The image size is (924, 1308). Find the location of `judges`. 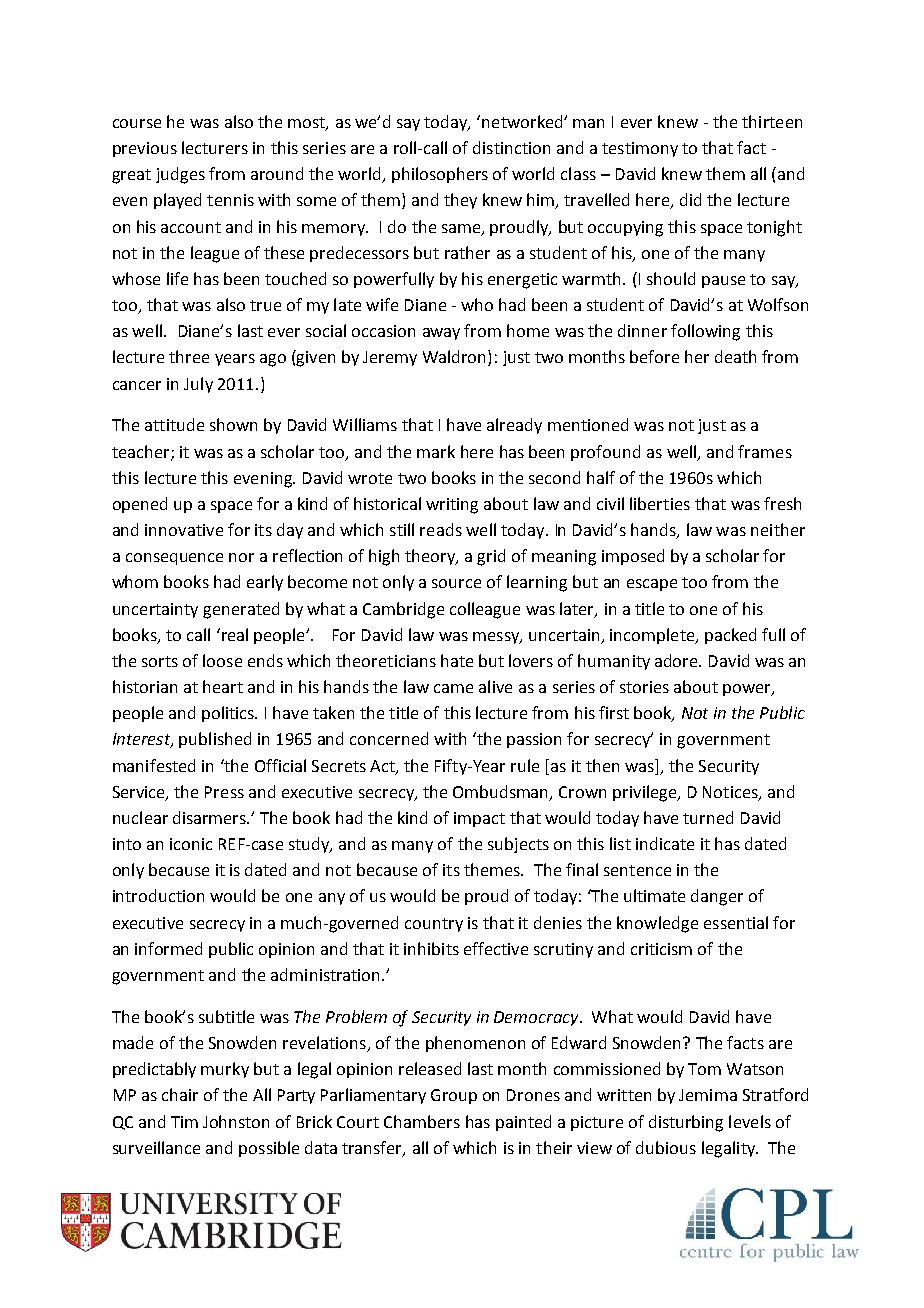

judges is located at coordinates (180, 175).
